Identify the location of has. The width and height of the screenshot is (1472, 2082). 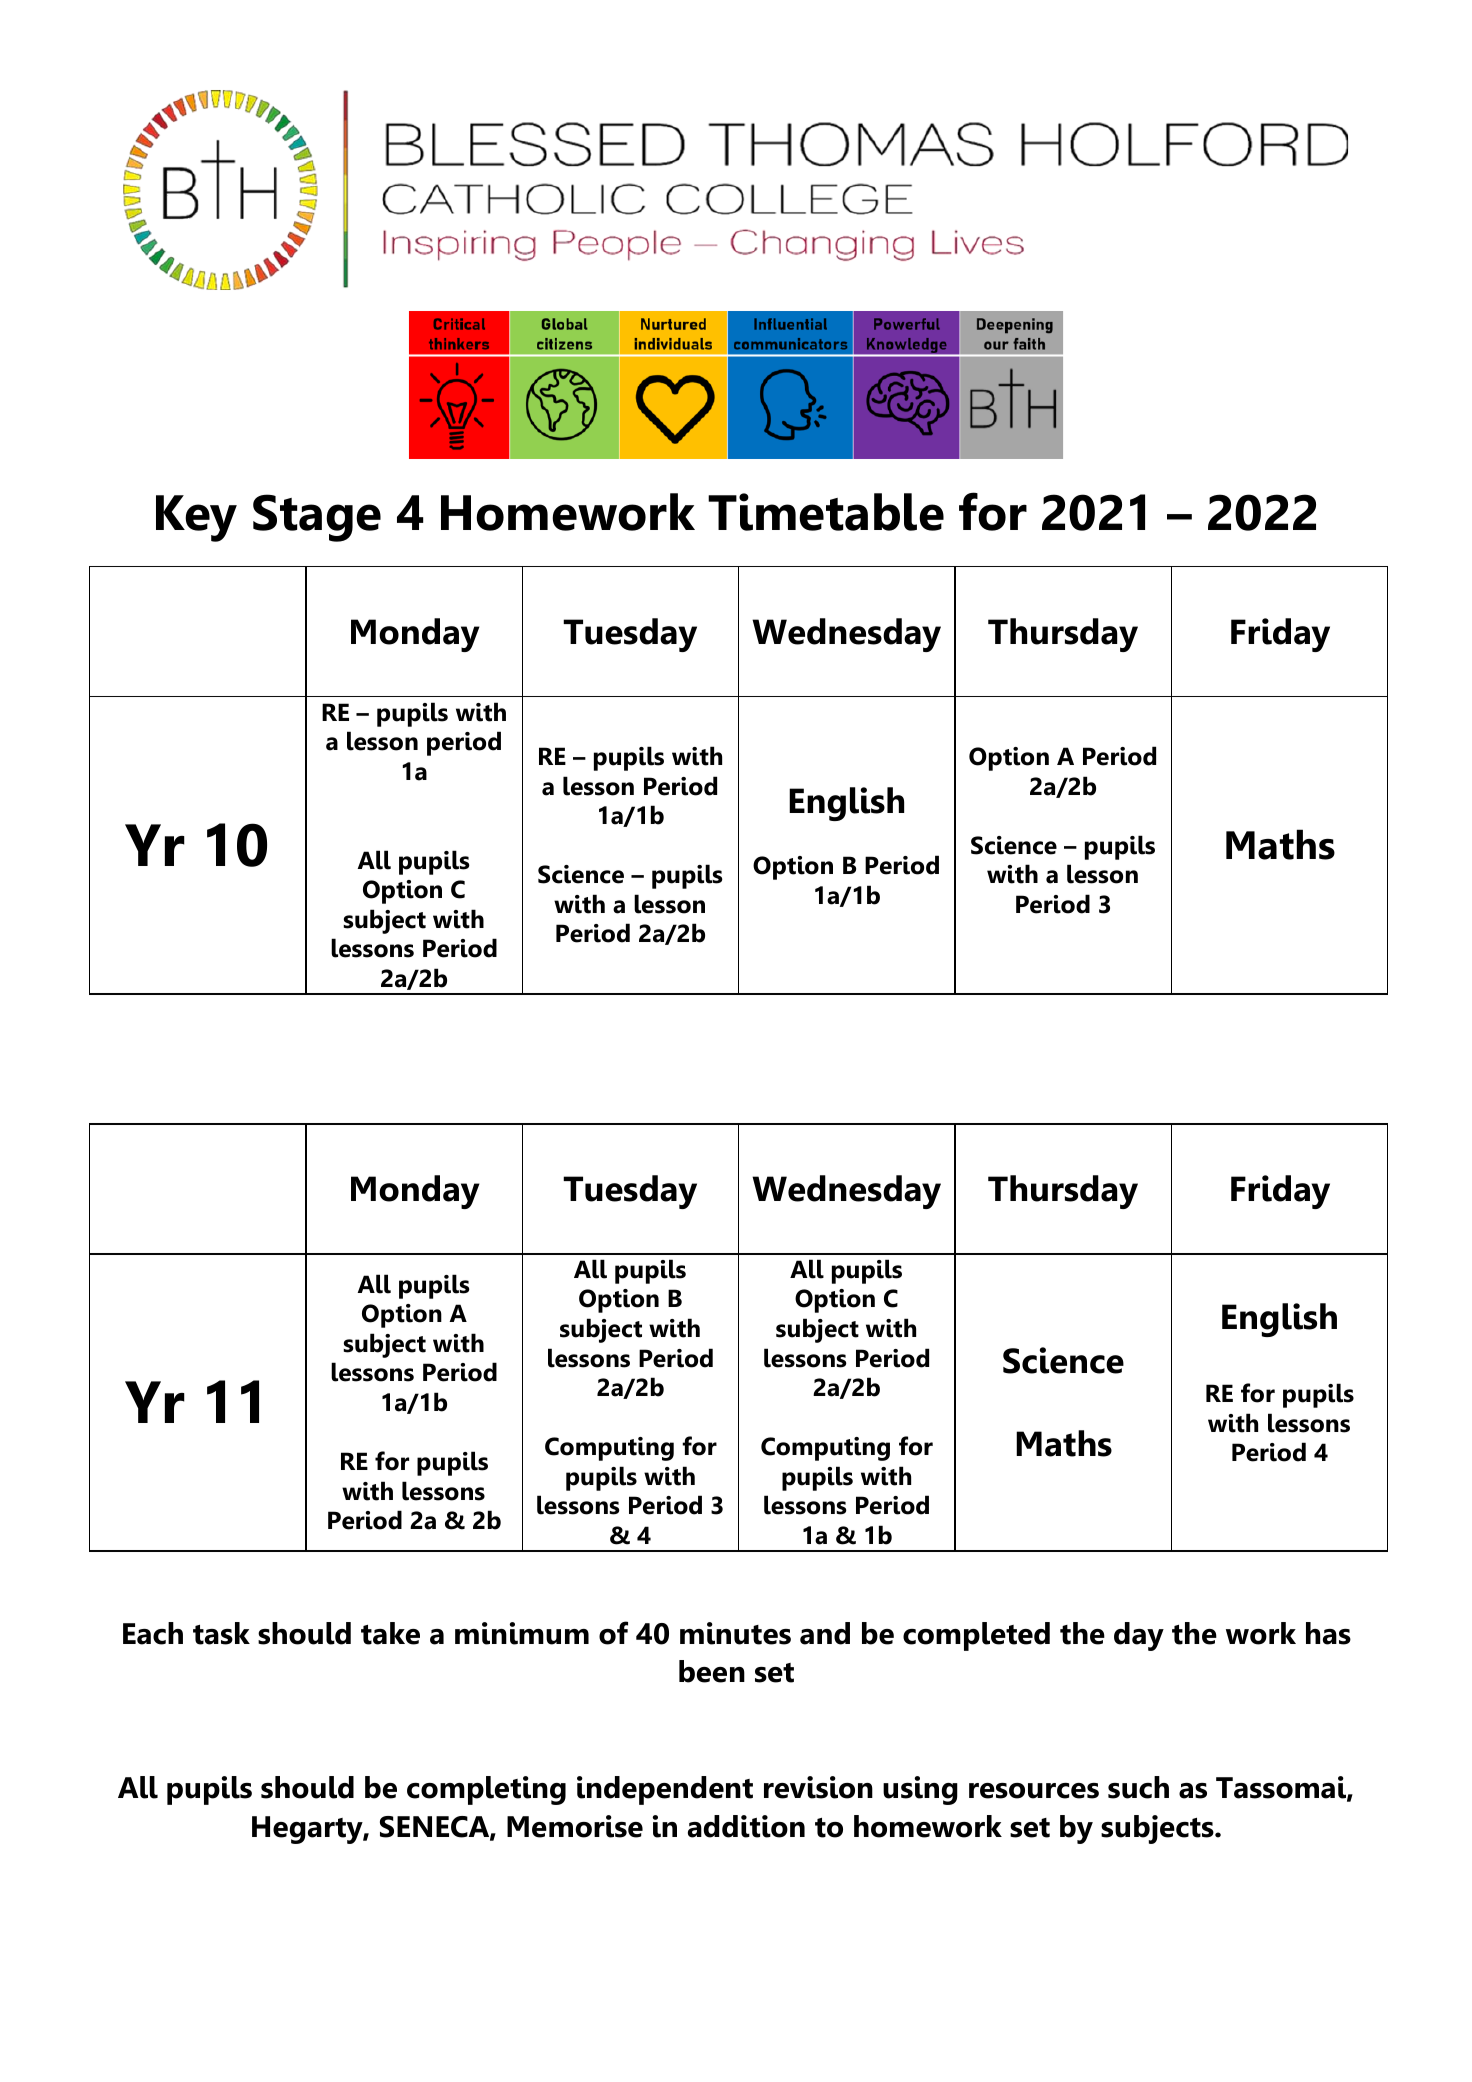
(1328, 1633).
